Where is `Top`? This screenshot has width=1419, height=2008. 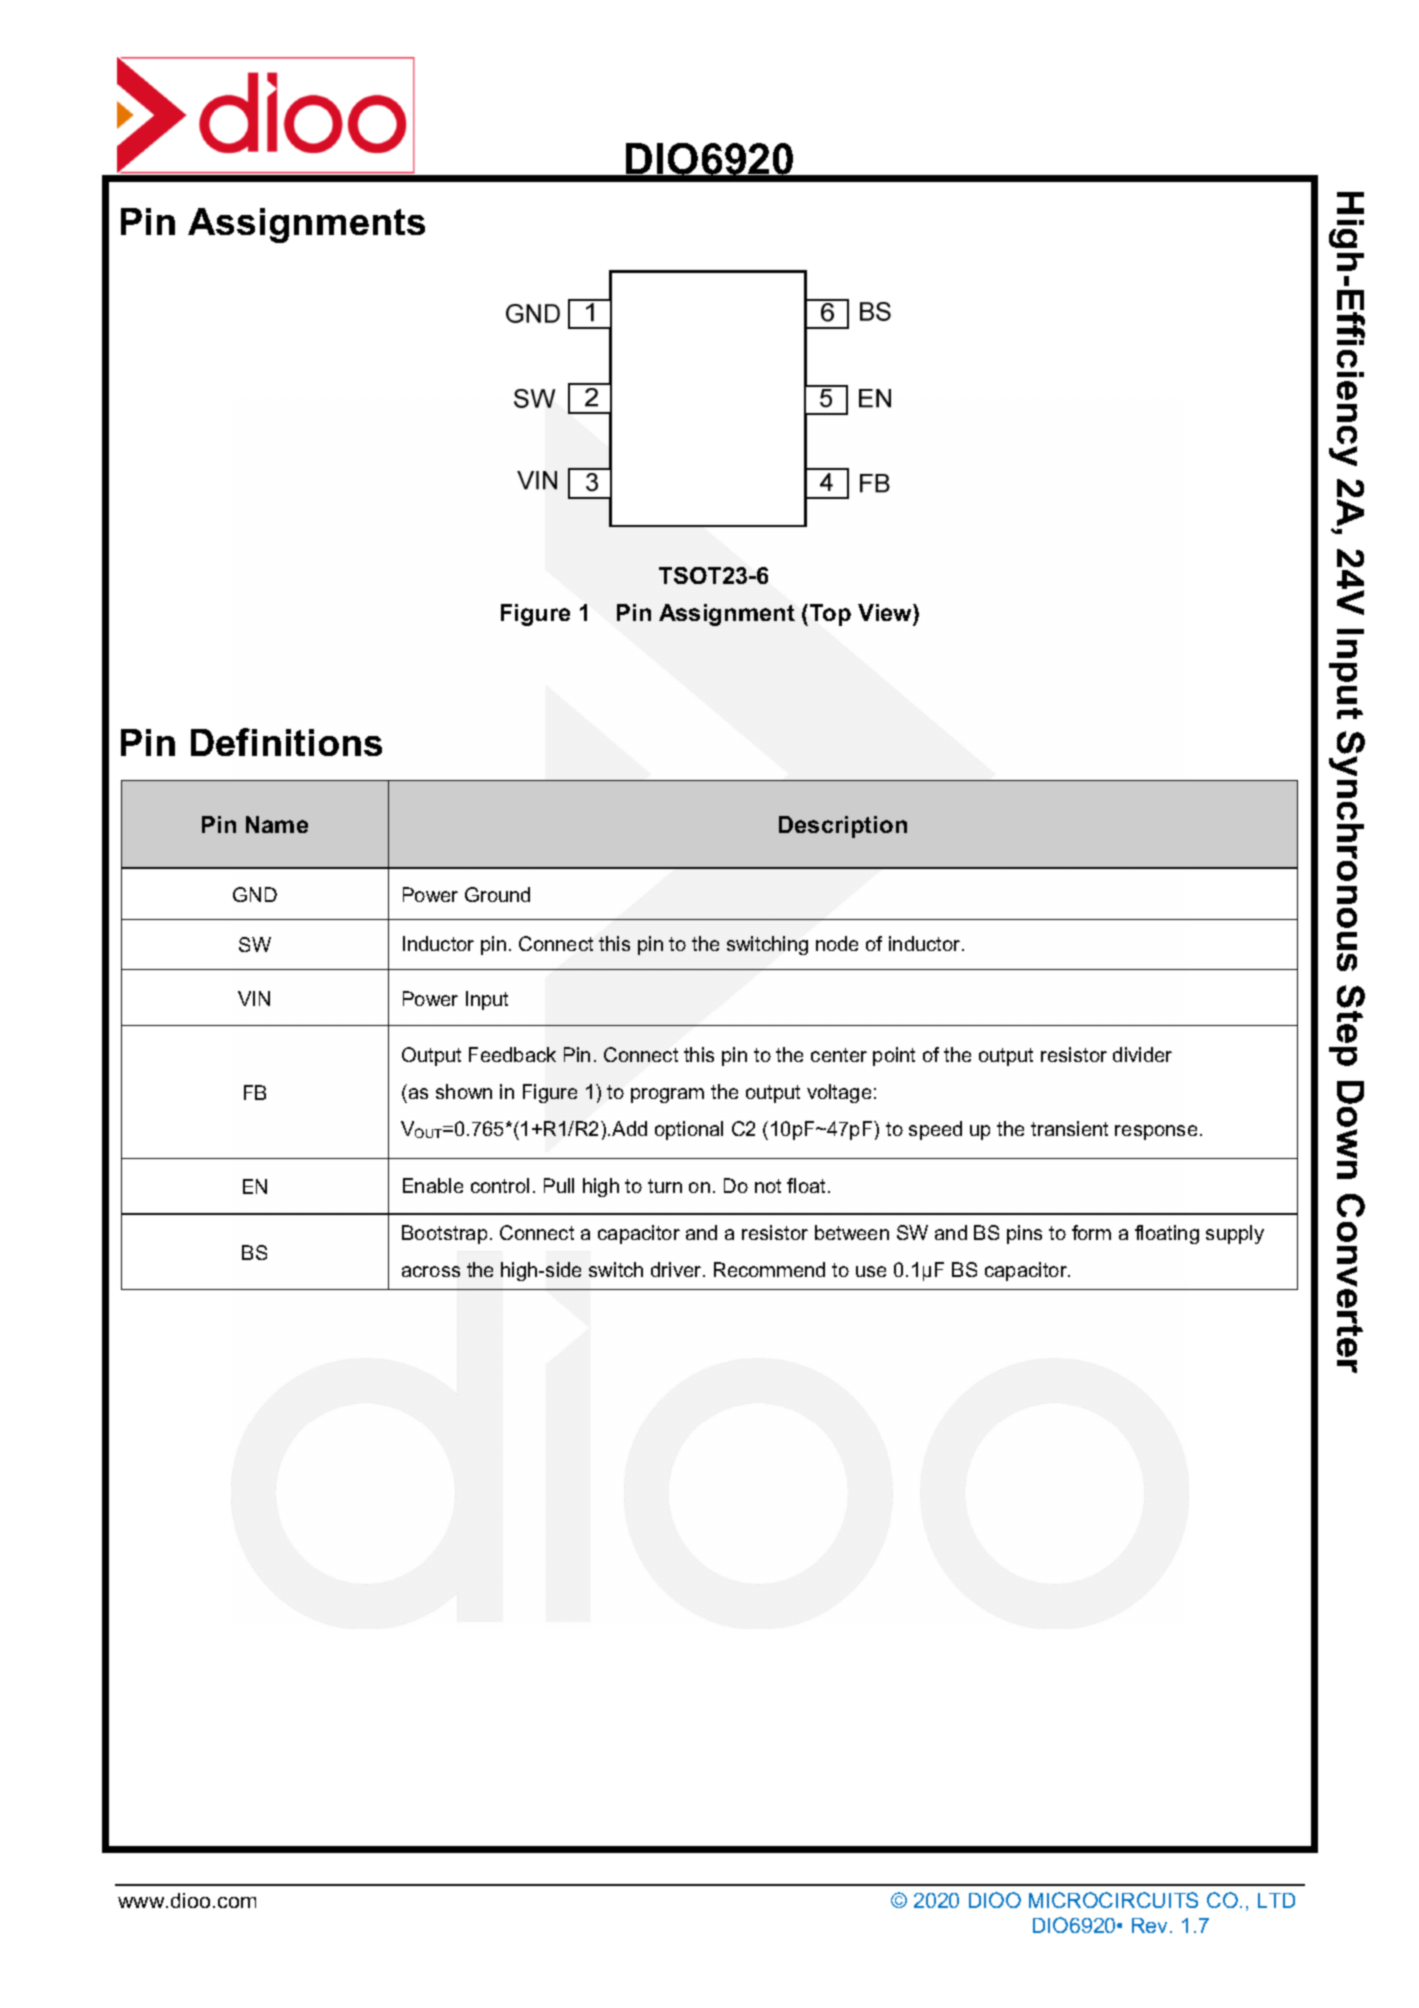 Top is located at coordinates (830, 615).
